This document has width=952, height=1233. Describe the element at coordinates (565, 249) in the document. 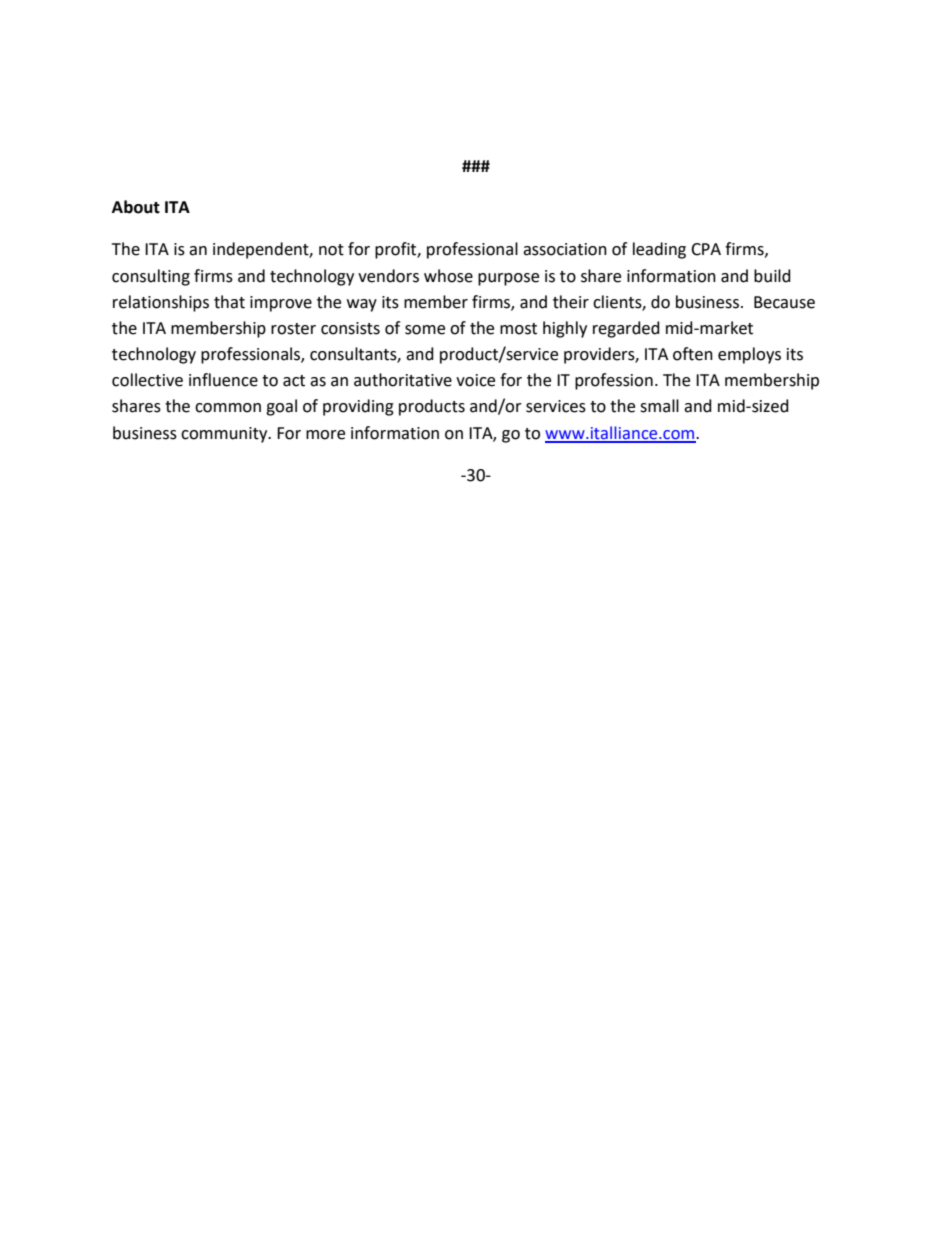

I see `association` at that location.
